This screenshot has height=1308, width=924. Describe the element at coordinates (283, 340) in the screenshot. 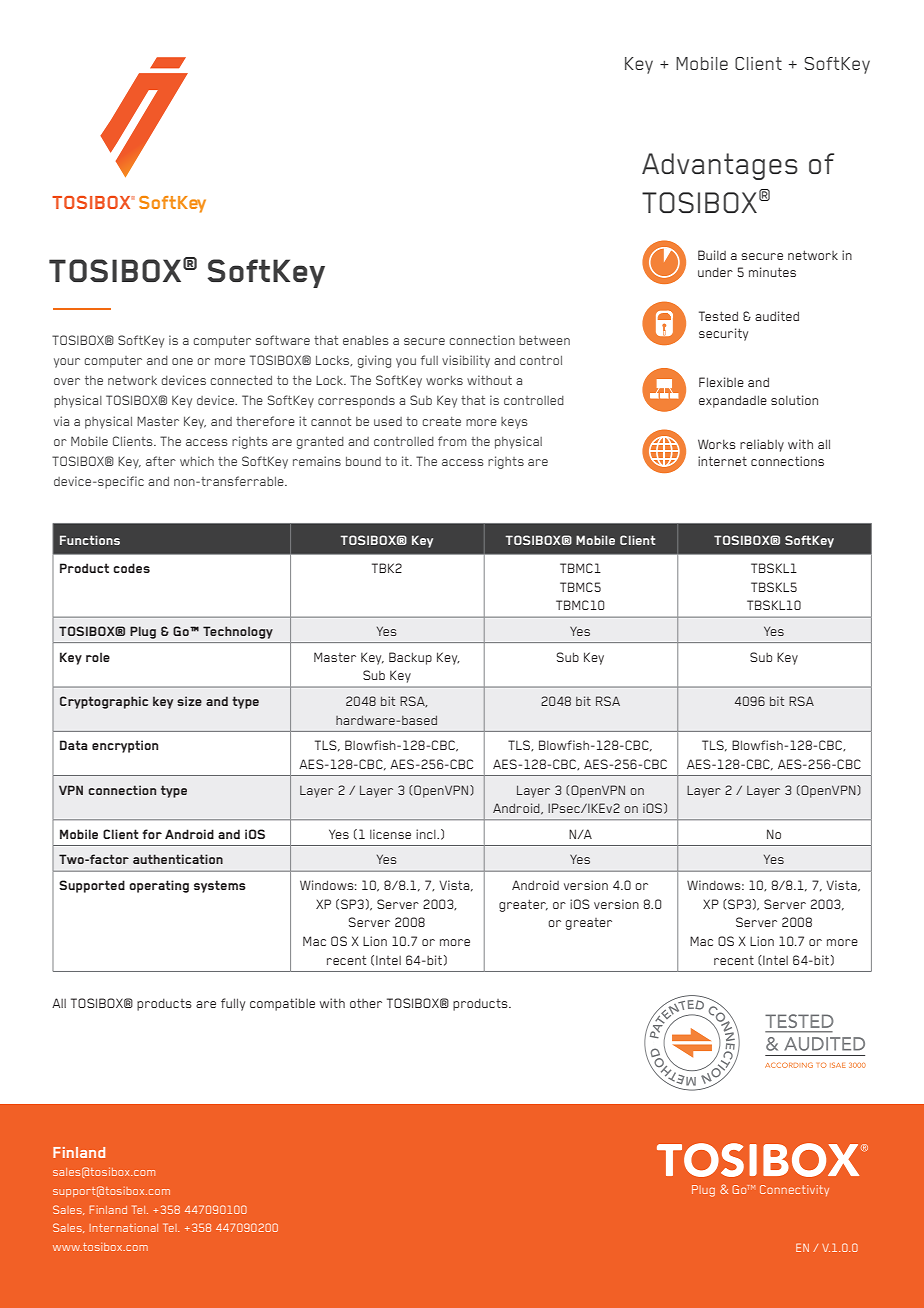

I see `software` at that location.
